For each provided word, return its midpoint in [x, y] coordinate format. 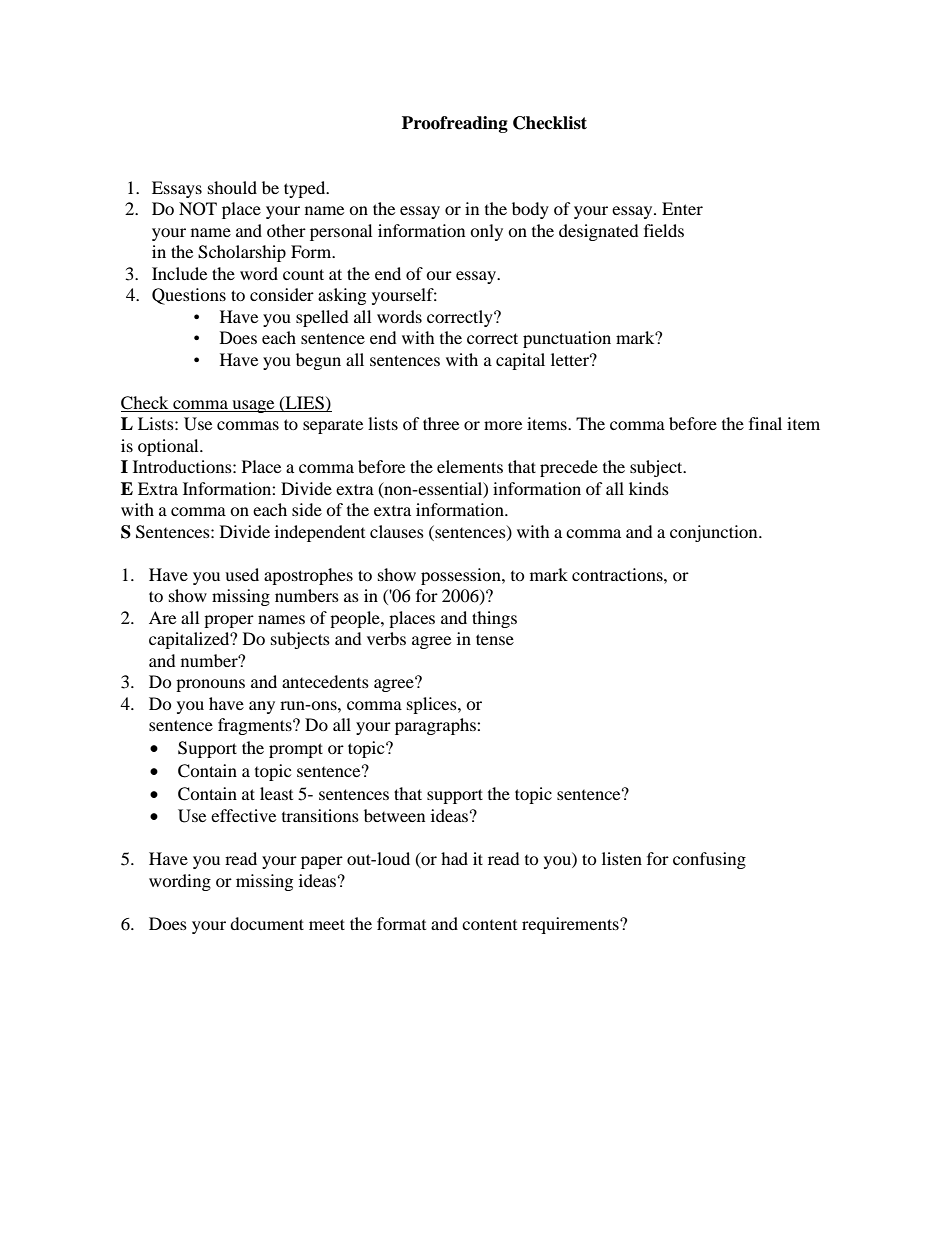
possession [462, 576]
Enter [682, 208]
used [242, 574]
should [232, 187]
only [486, 232]
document [267, 923]
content [489, 925]
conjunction [715, 533]
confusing [709, 860]
